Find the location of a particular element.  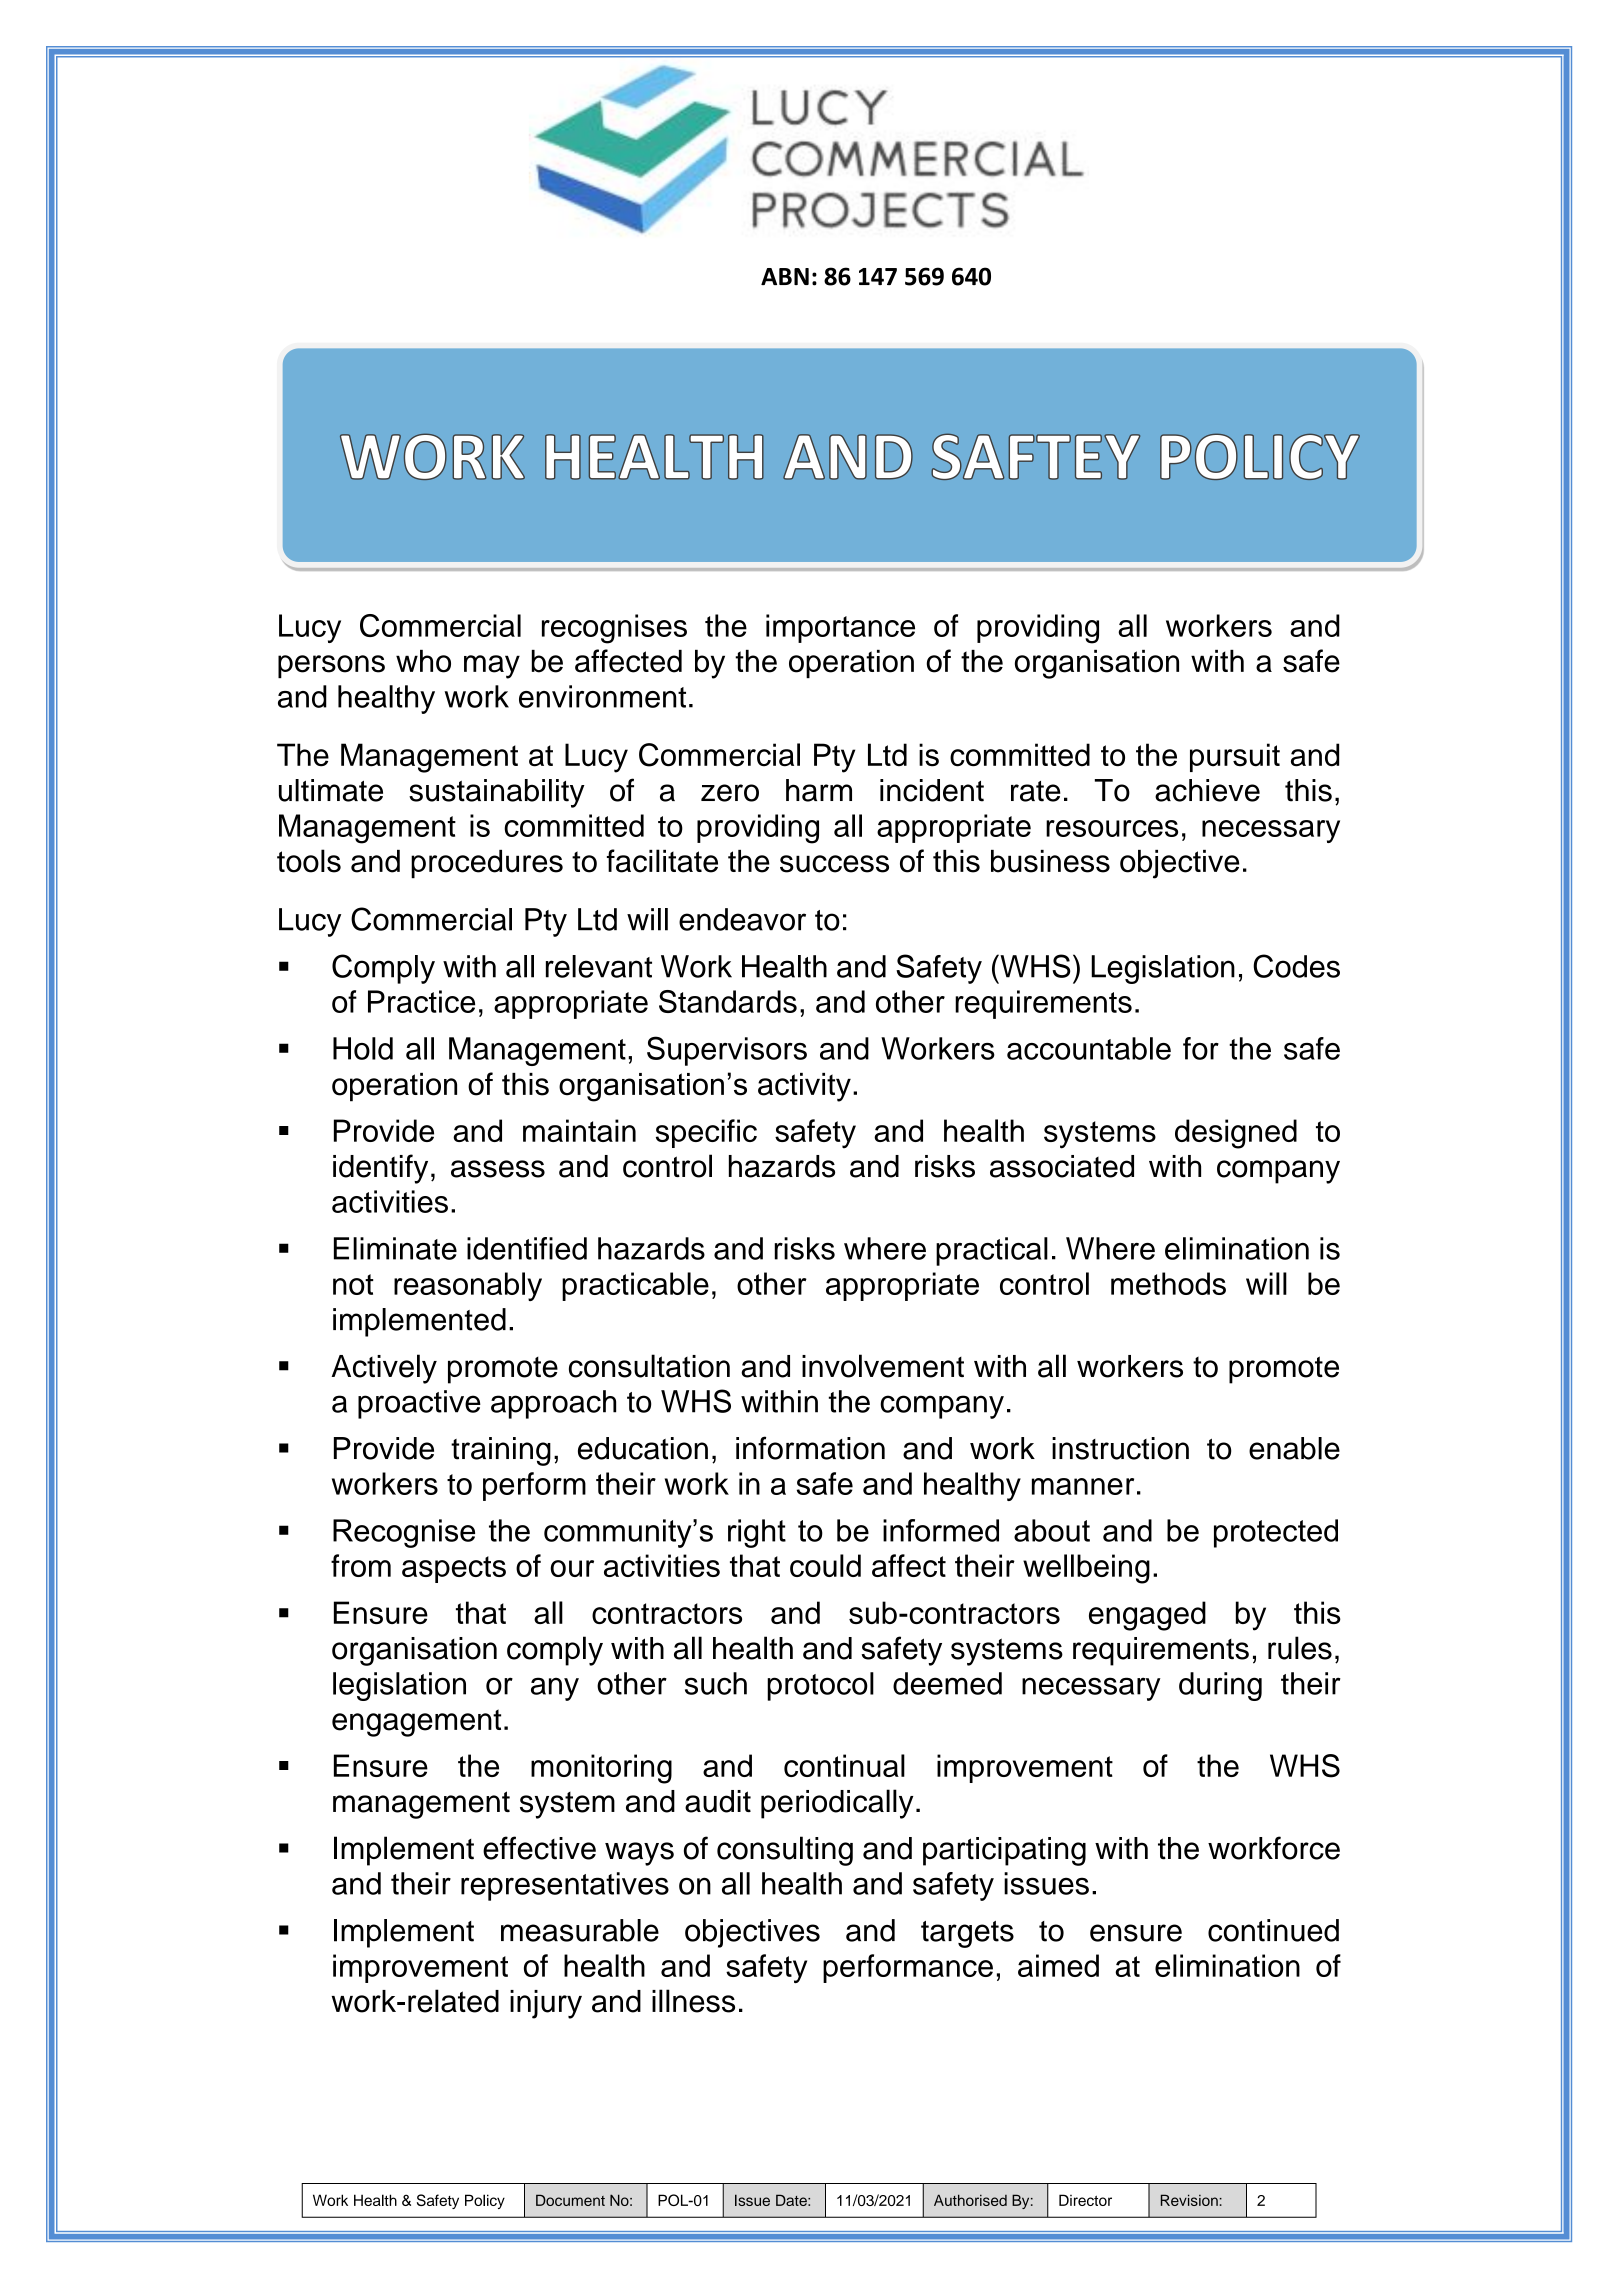

Authorised is located at coordinates (970, 2200).
